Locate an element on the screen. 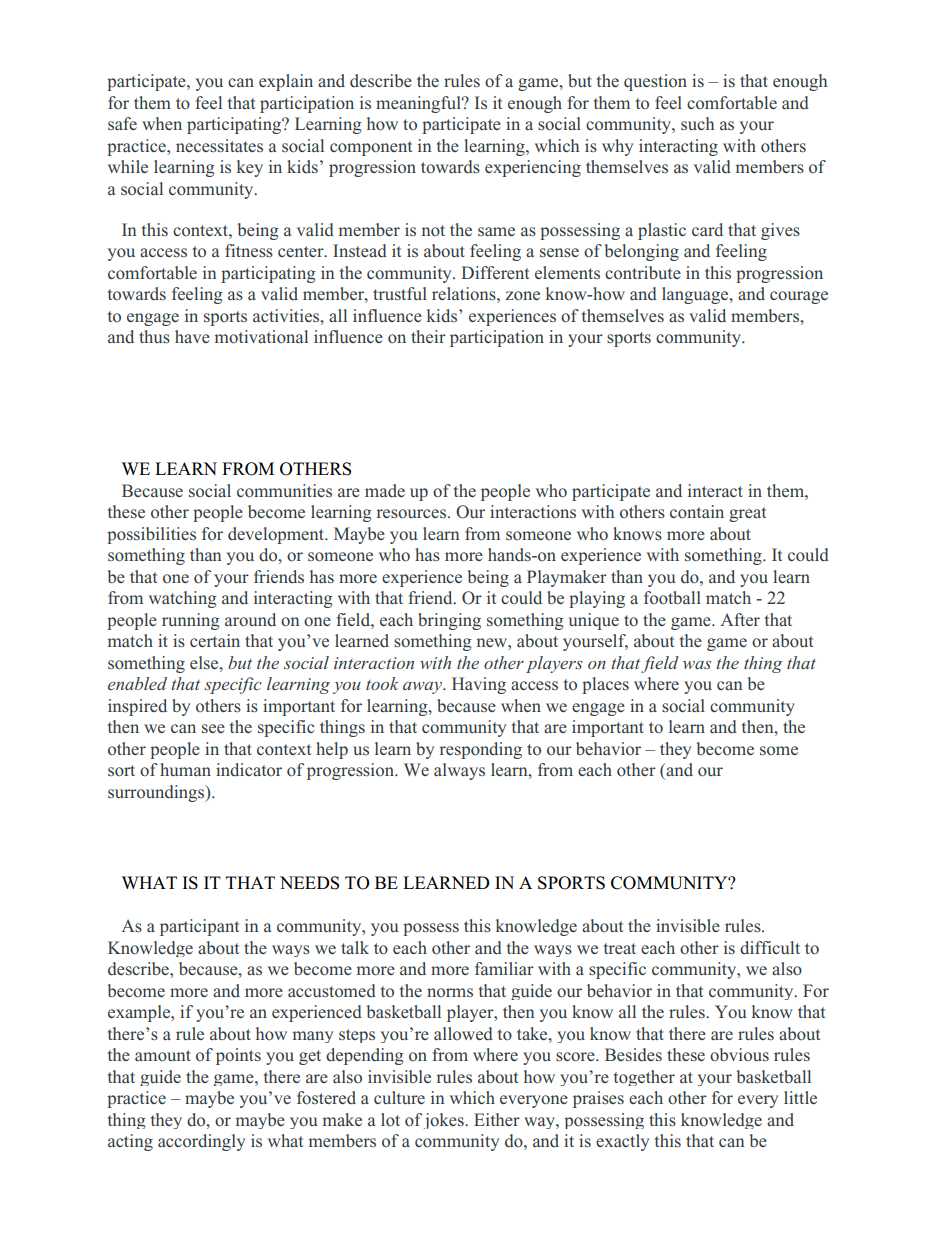  necessitates is located at coordinates (219, 145).
